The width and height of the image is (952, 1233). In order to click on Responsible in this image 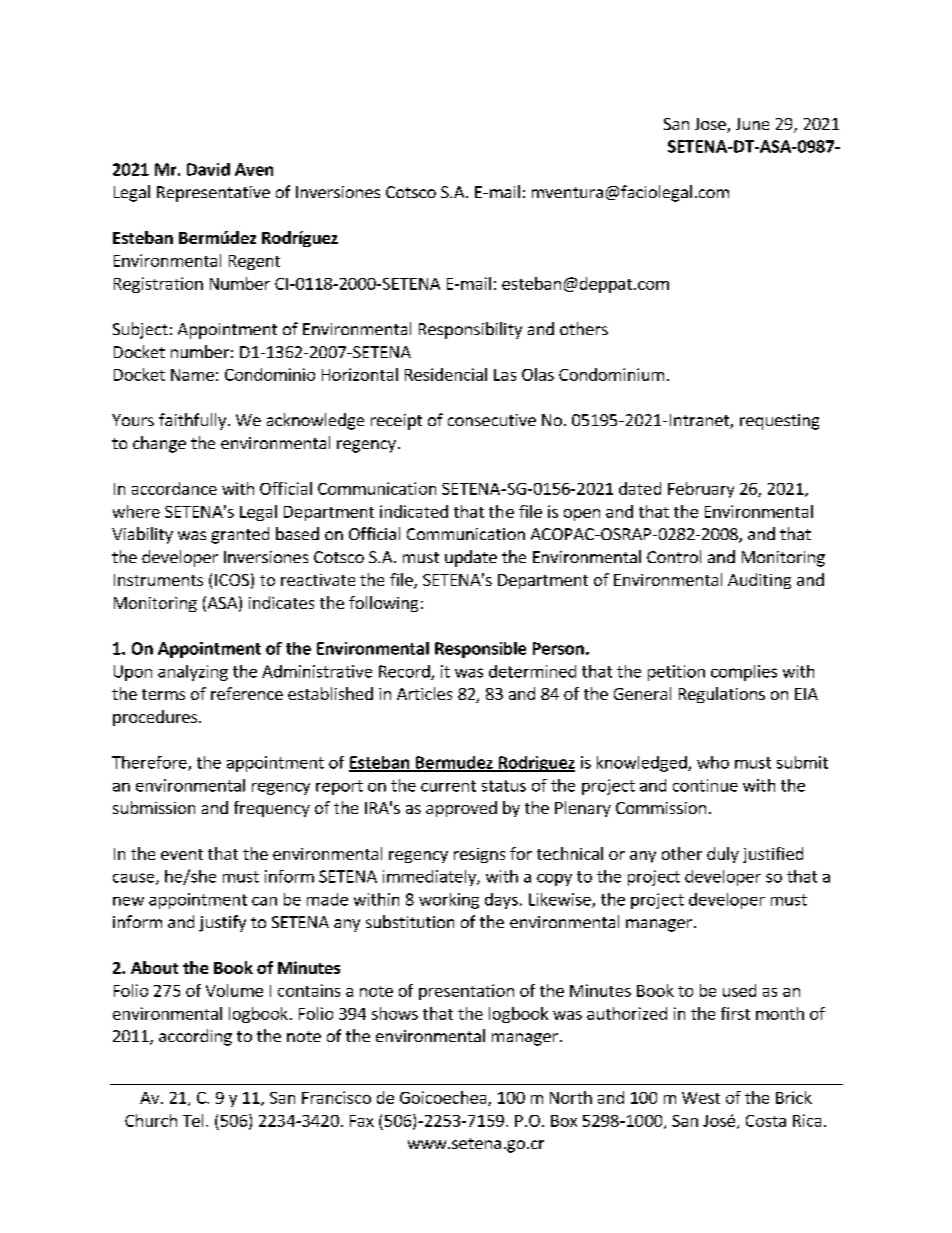, I will do `click(480, 650)`.
